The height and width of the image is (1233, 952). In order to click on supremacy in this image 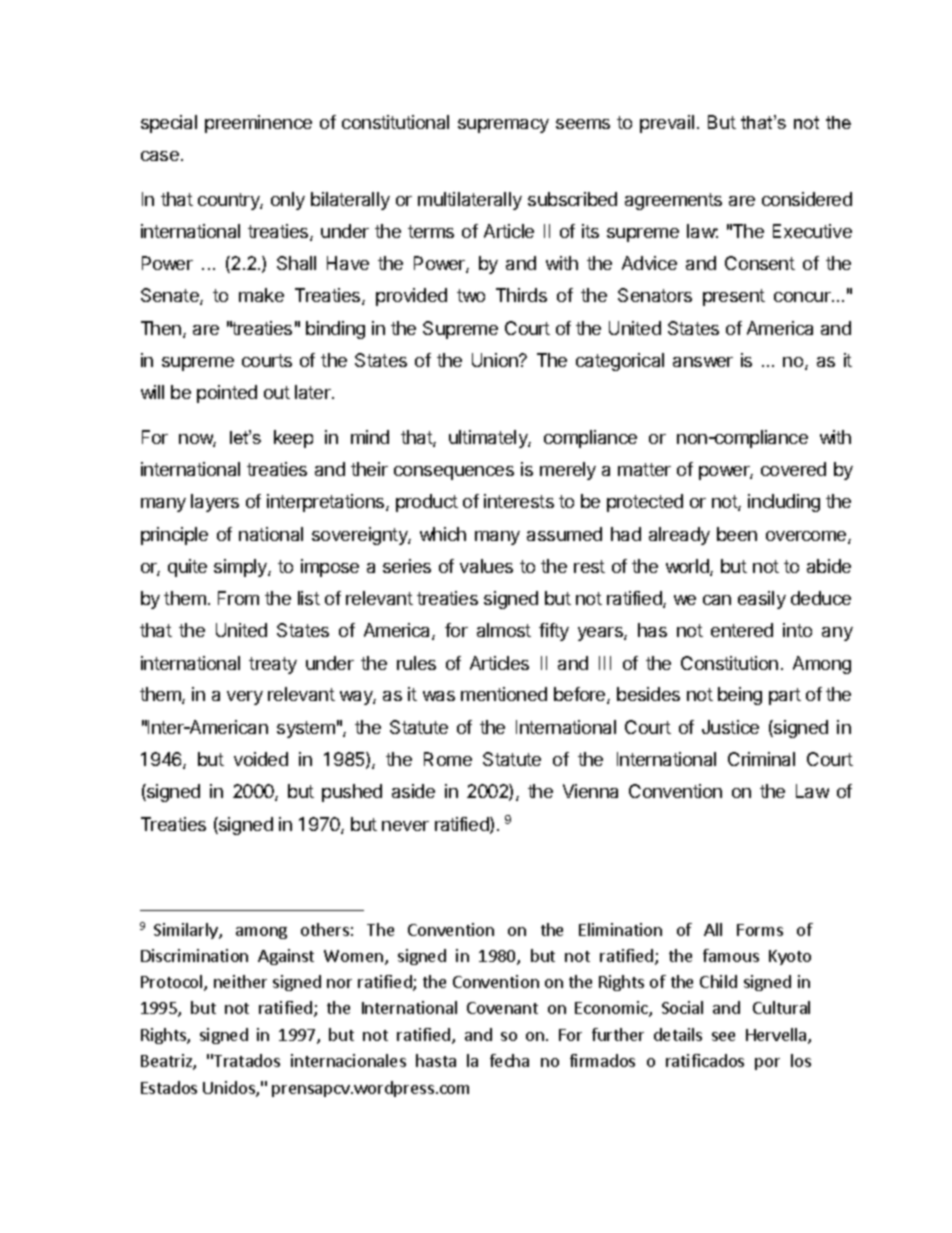, I will do `click(503, 126)`.
